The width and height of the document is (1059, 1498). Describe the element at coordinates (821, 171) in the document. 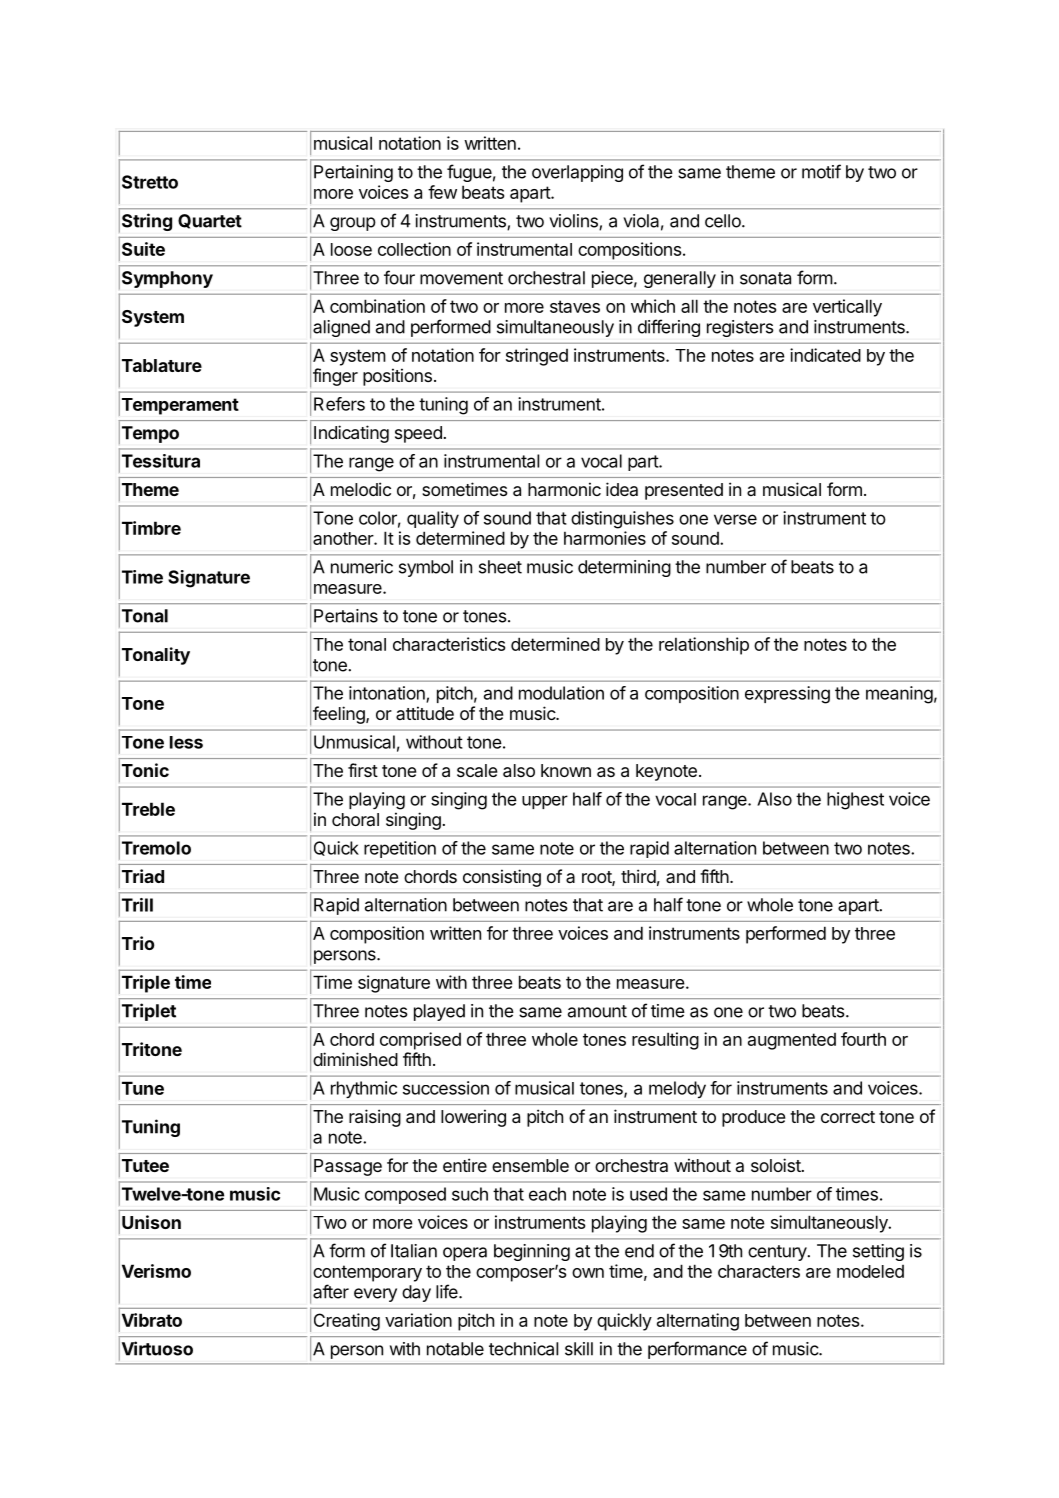

I see `motif` at that location.
